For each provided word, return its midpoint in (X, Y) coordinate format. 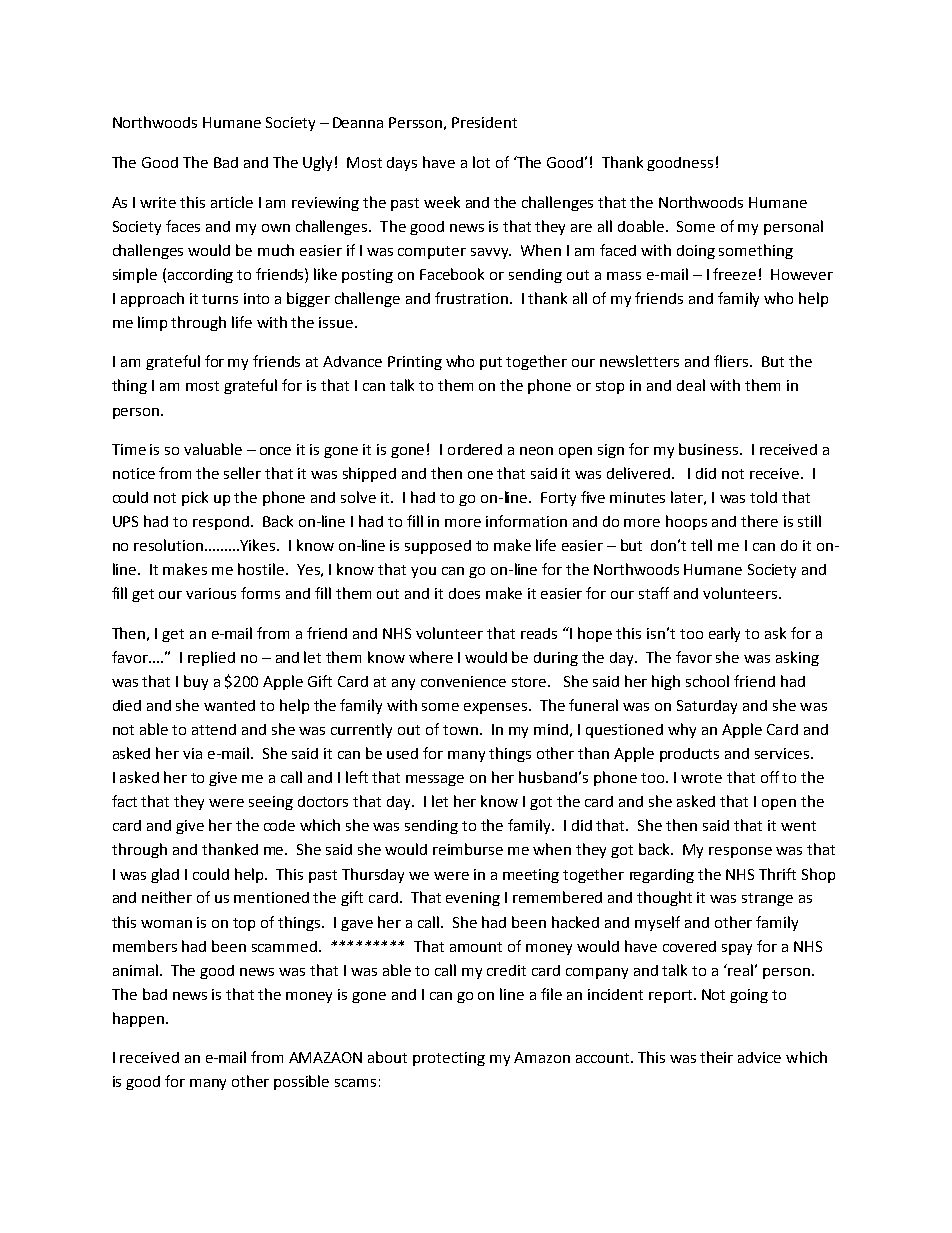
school (707, 681)
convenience (463, 681)
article (232, 202)
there (759, 521)
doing (696, 252)
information (526, 521)
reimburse (468, 849)
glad (165, 875)
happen (138, 1019)
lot (481, 162)
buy (196, 682)
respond (221, 523)
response (740, 852)
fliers (732, 361)
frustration (471, 298)
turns (220, 299)
